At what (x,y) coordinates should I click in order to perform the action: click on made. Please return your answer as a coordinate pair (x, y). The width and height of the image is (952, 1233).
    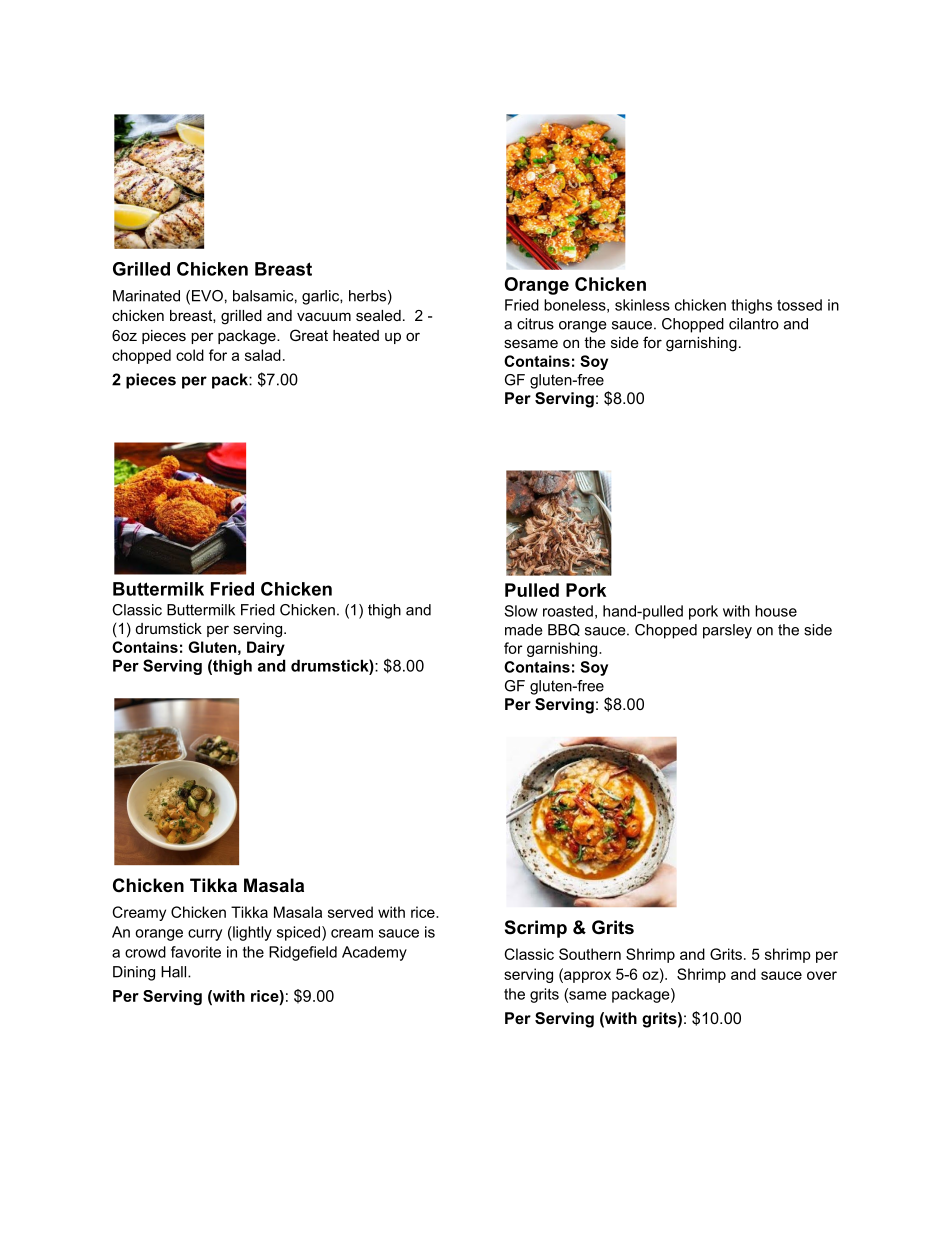
    Looking at the image, I should click on (524, 630).
